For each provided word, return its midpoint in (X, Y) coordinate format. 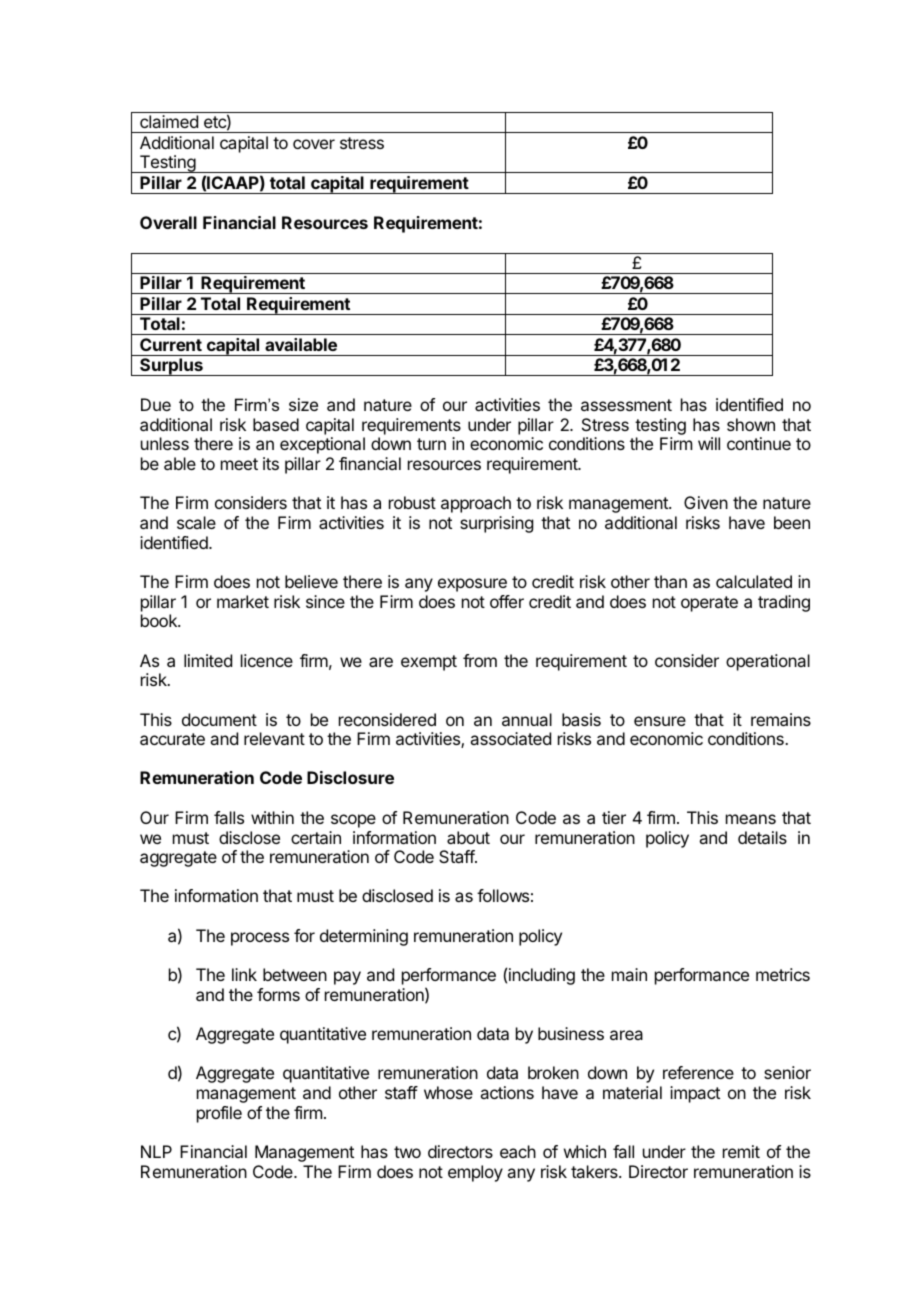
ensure (660, 721)
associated (510, 738)
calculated (754, 581)
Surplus (171, 367)
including (542, 976)
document (219, 719)
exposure (472, 585)
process (260, 939)
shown (751, 424)
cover (314, 144)
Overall (168, 222)
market (243, 601)
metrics (783, 974)
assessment (626, 405)
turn (431, 444)
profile (219, 1114)
